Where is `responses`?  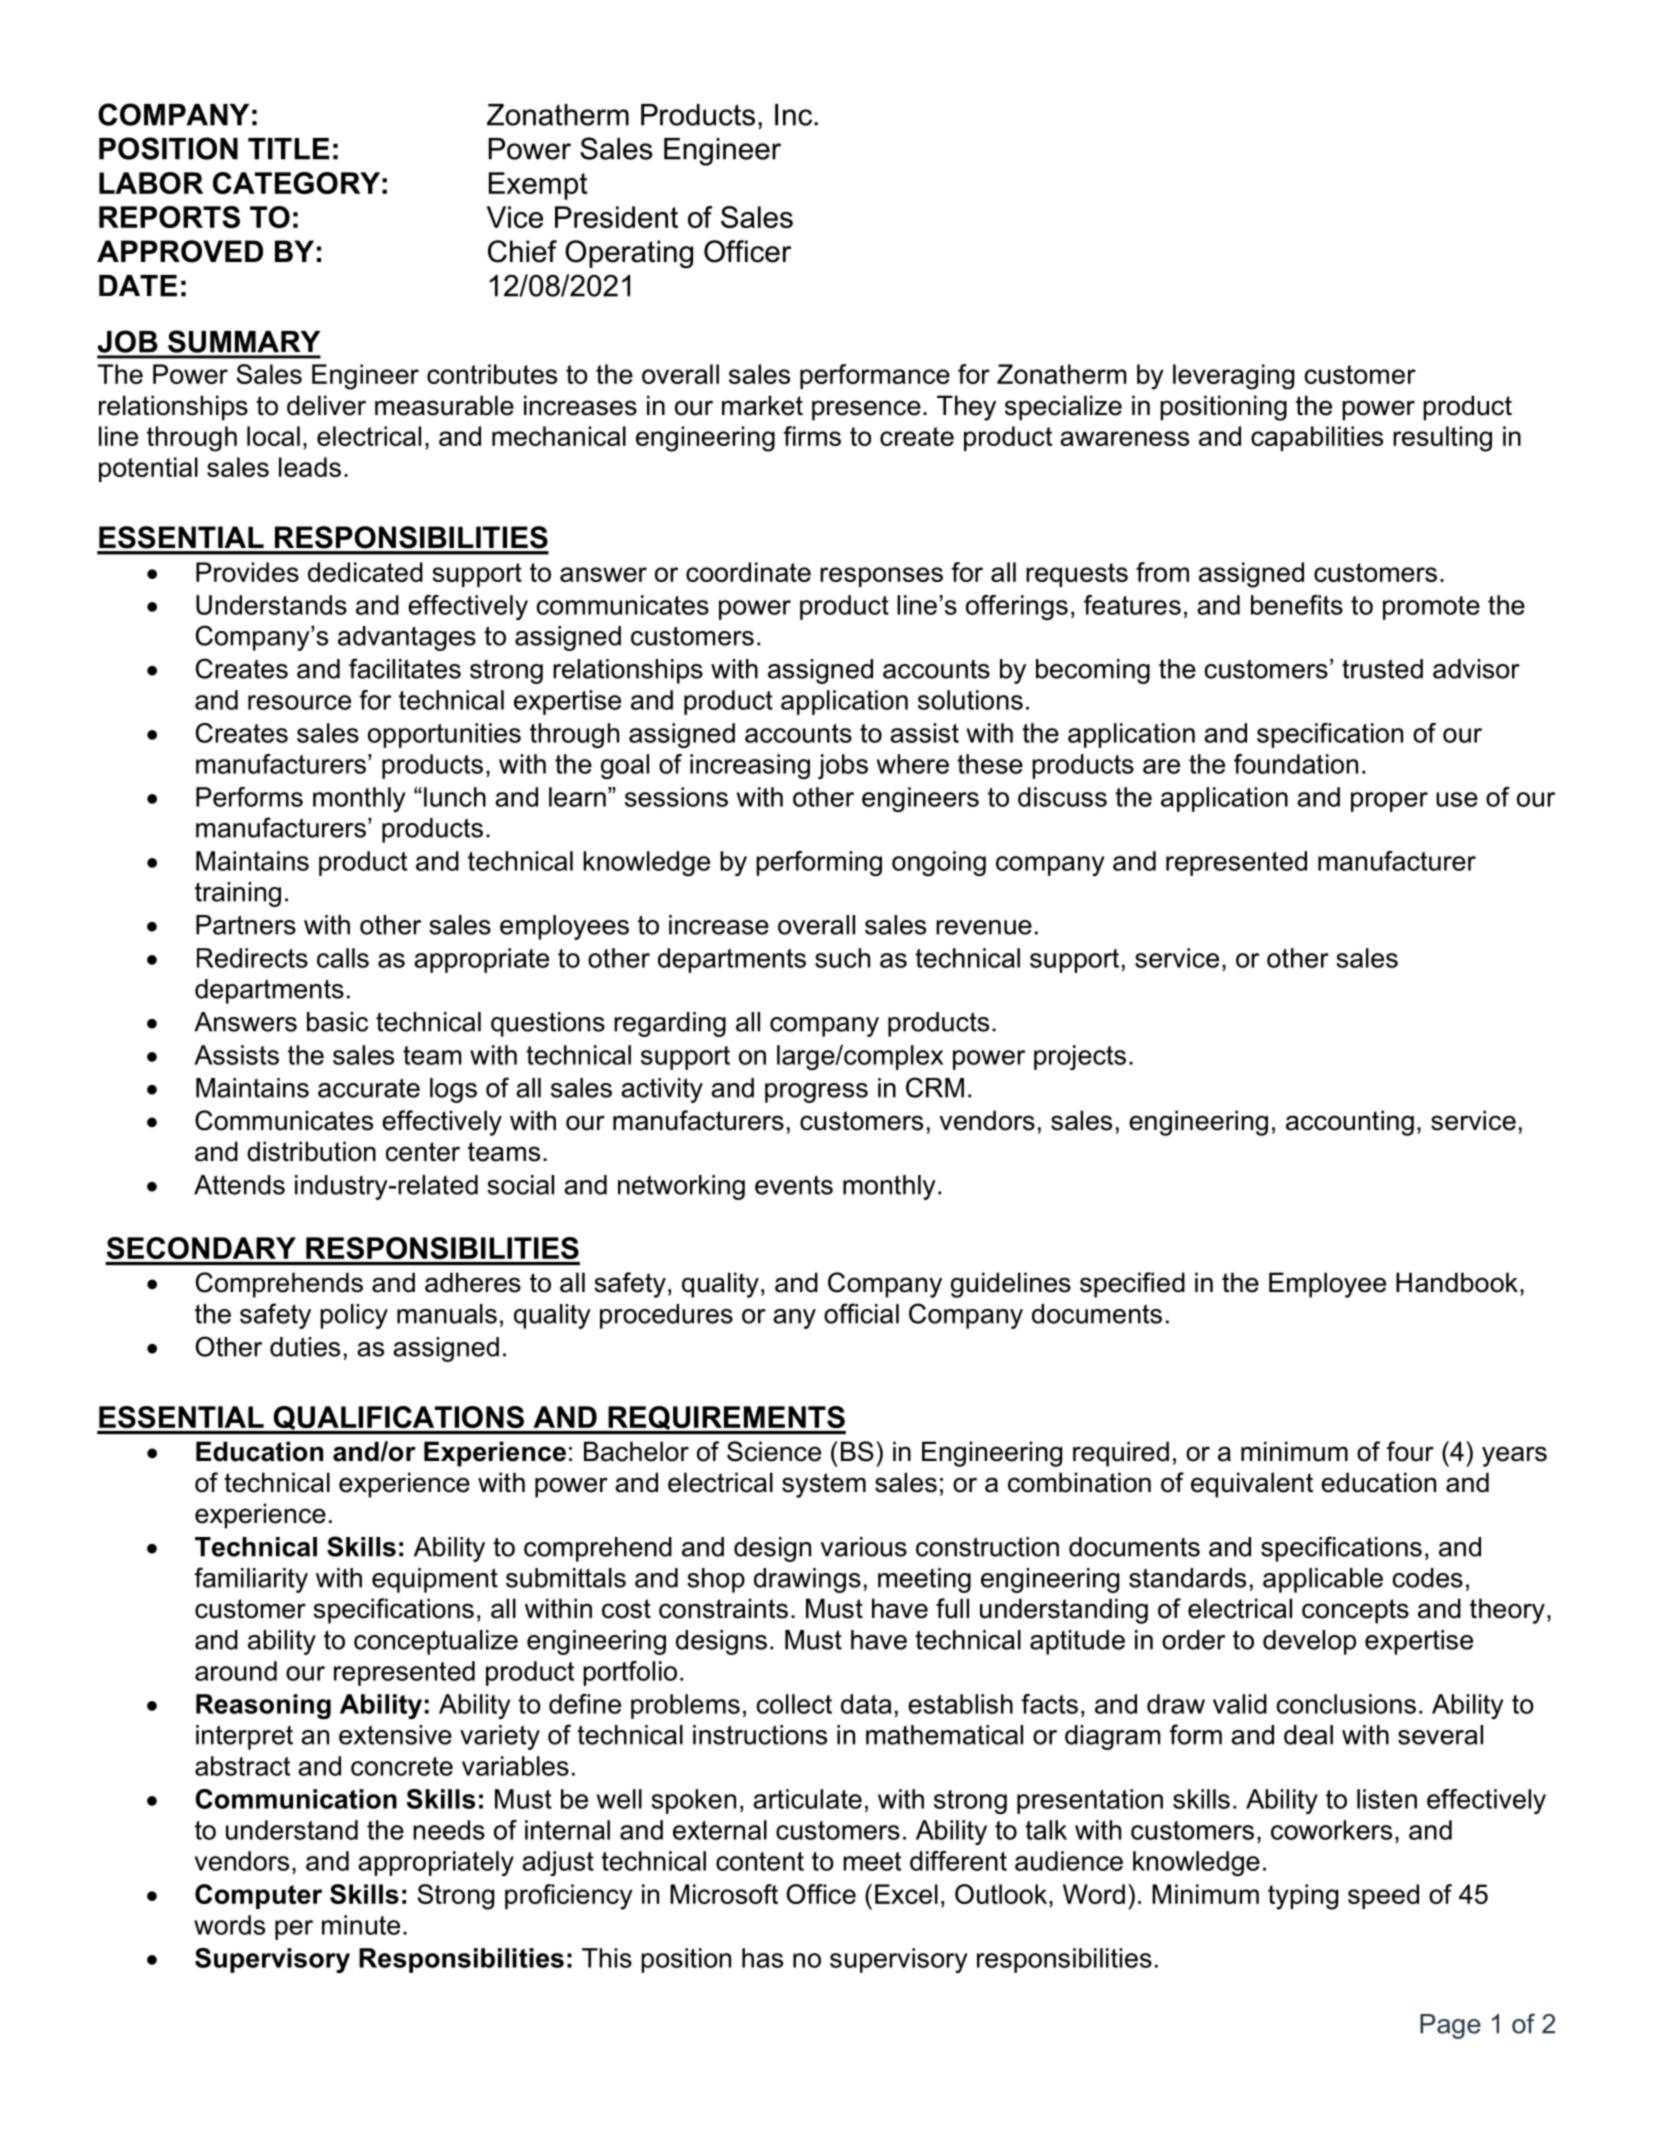 responses is located at coordinates (881, 577).
